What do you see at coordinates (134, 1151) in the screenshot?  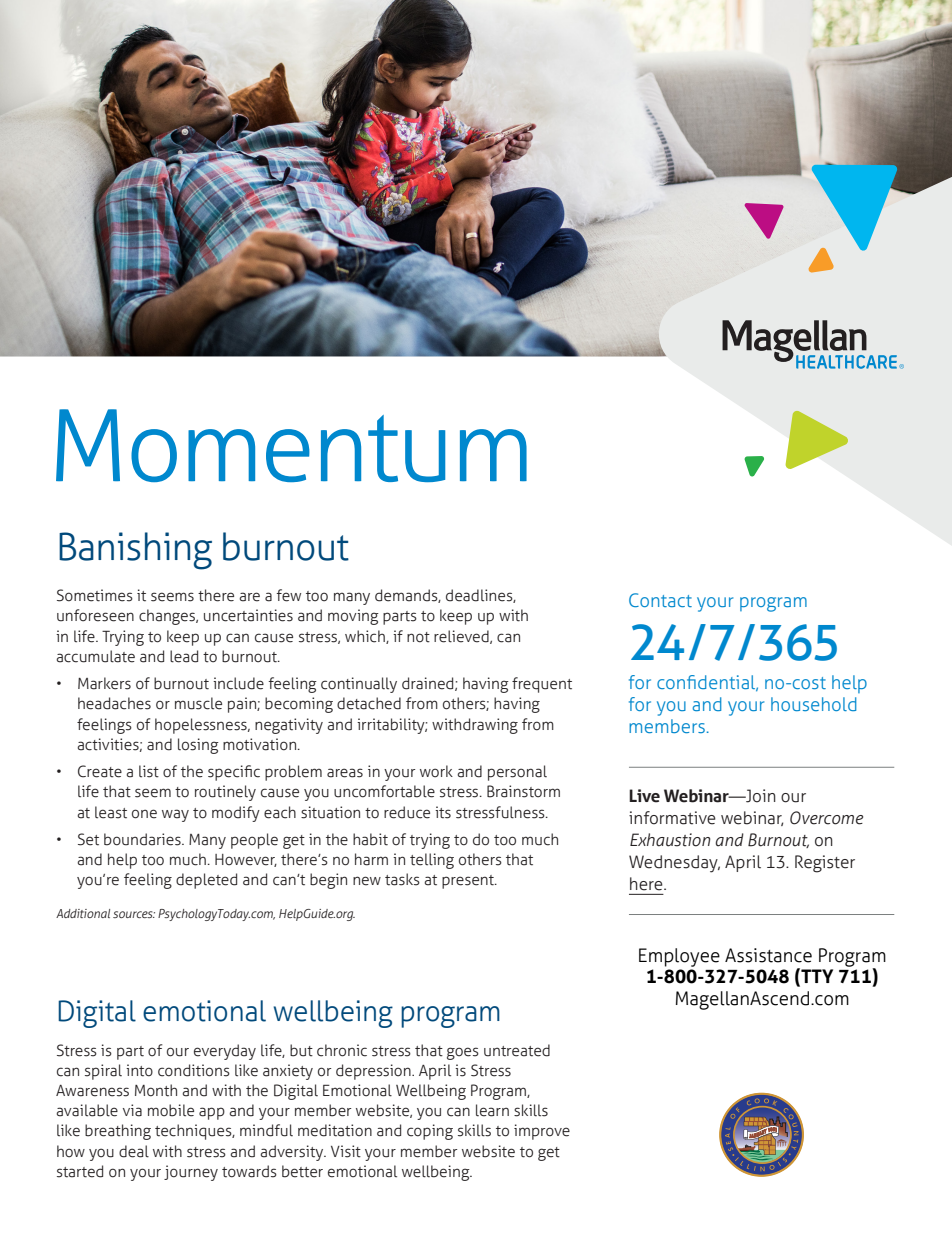 I see `deal` at bounding box center [134, 1151].
